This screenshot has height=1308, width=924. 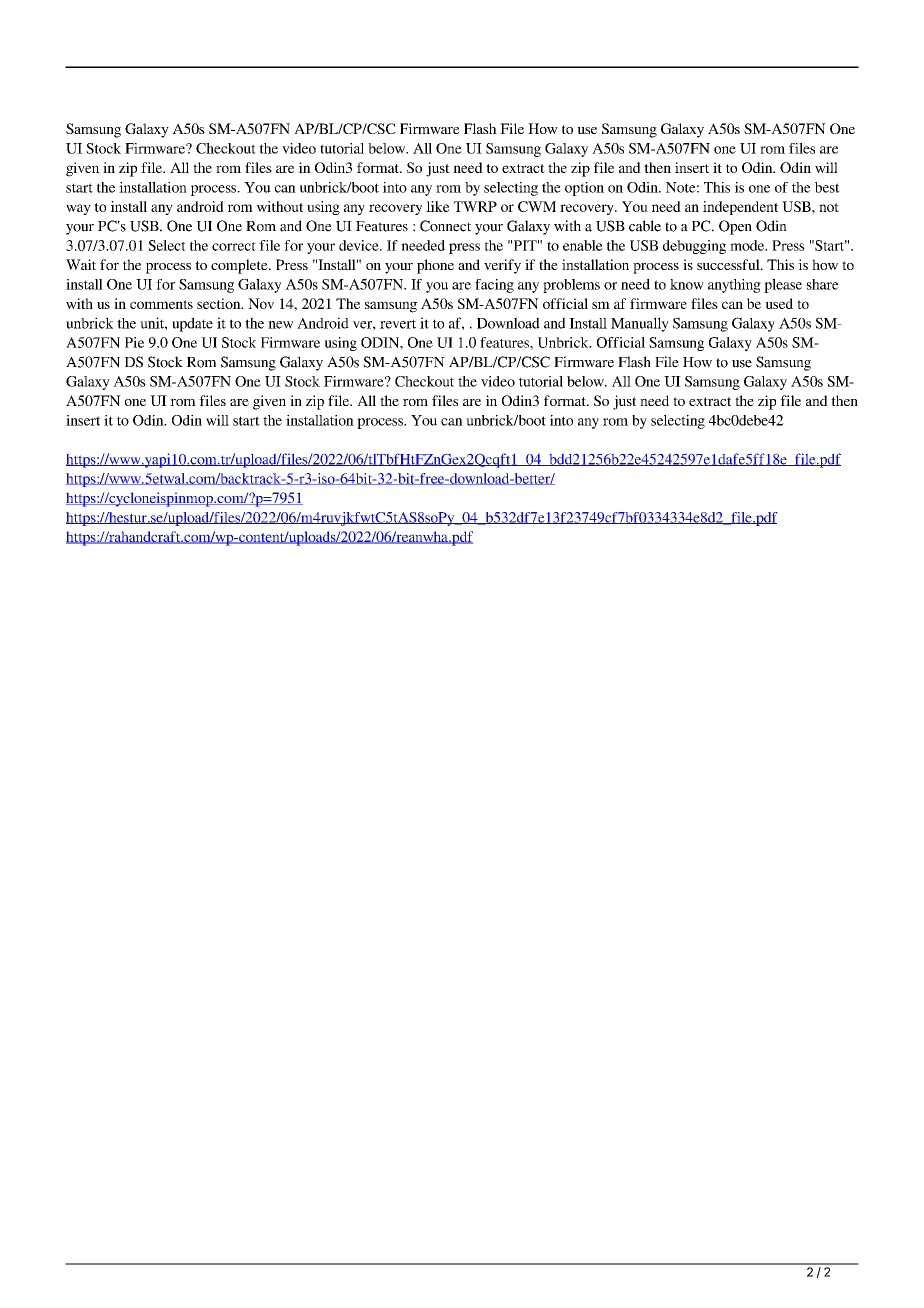 What do you see at coordinates (161, 304) in the screenshot?
I see `comments` at bounding box center [161, 304].
